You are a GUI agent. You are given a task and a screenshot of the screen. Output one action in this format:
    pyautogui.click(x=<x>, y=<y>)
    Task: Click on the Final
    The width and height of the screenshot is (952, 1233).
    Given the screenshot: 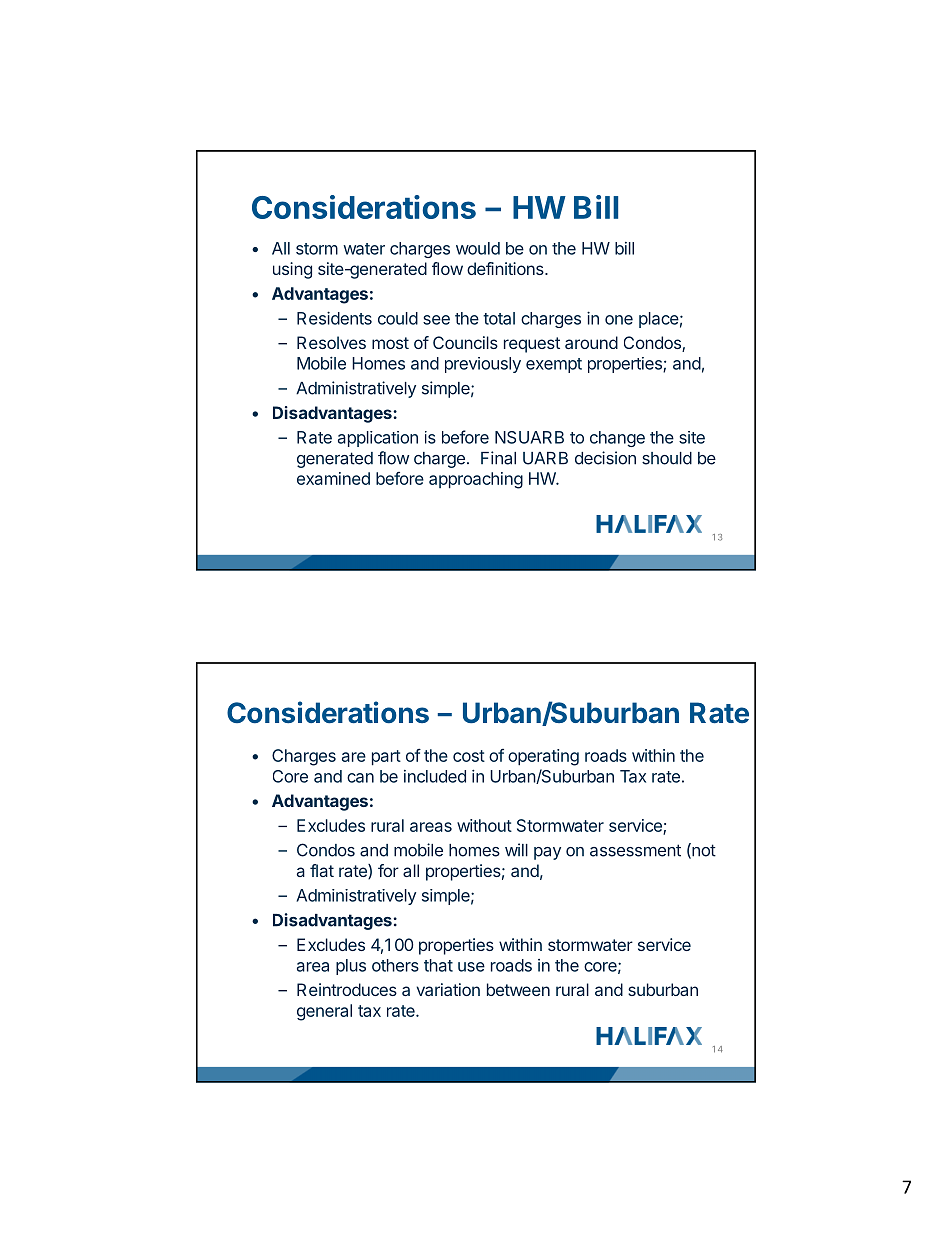 What is the action you would take?
    pyautogui.click(x=498, y=458)
